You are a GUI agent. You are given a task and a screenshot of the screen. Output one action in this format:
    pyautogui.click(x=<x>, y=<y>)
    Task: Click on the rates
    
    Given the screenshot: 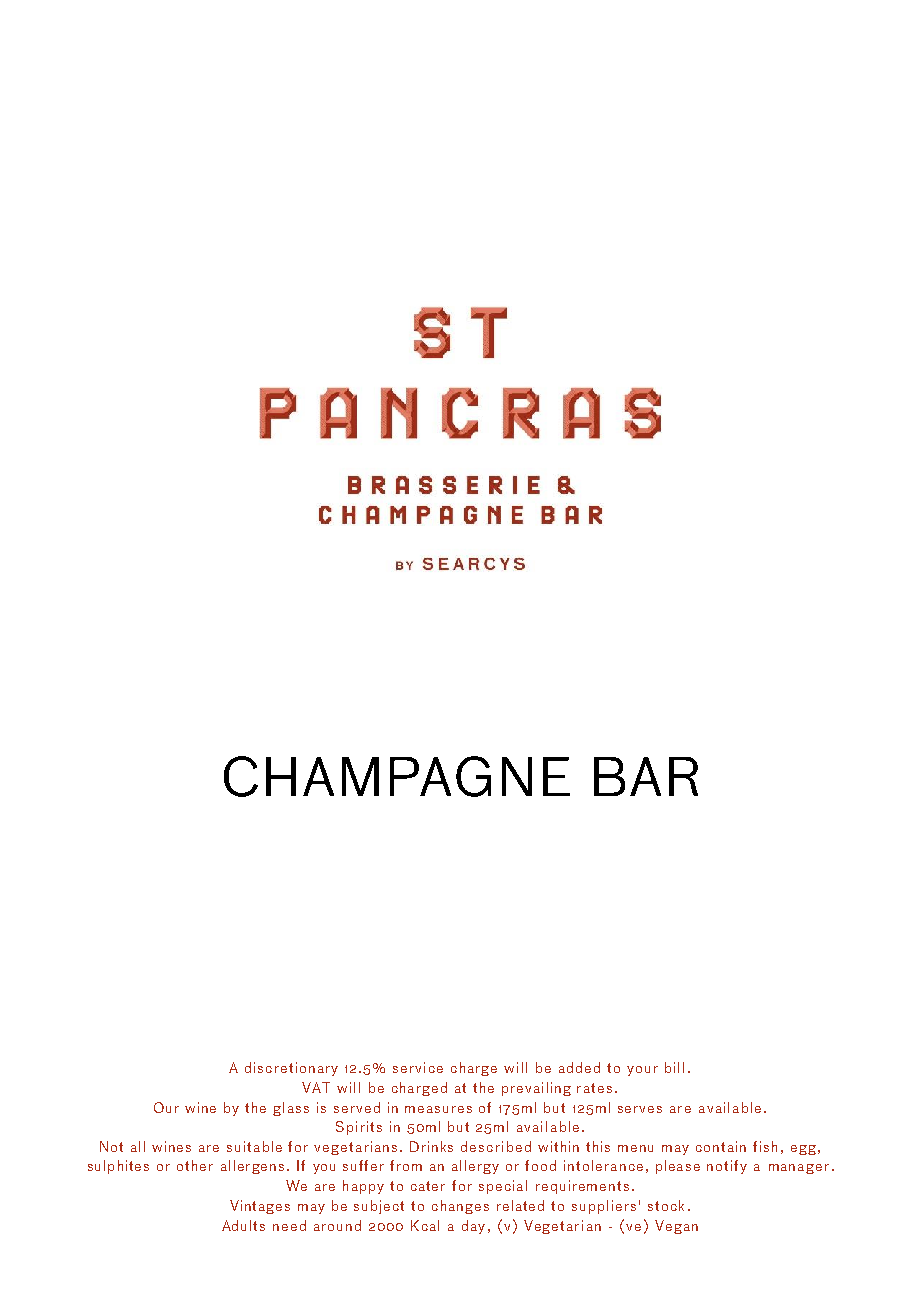 What is the action you would take?
    pyautogui.click(x=594, y=1088)
